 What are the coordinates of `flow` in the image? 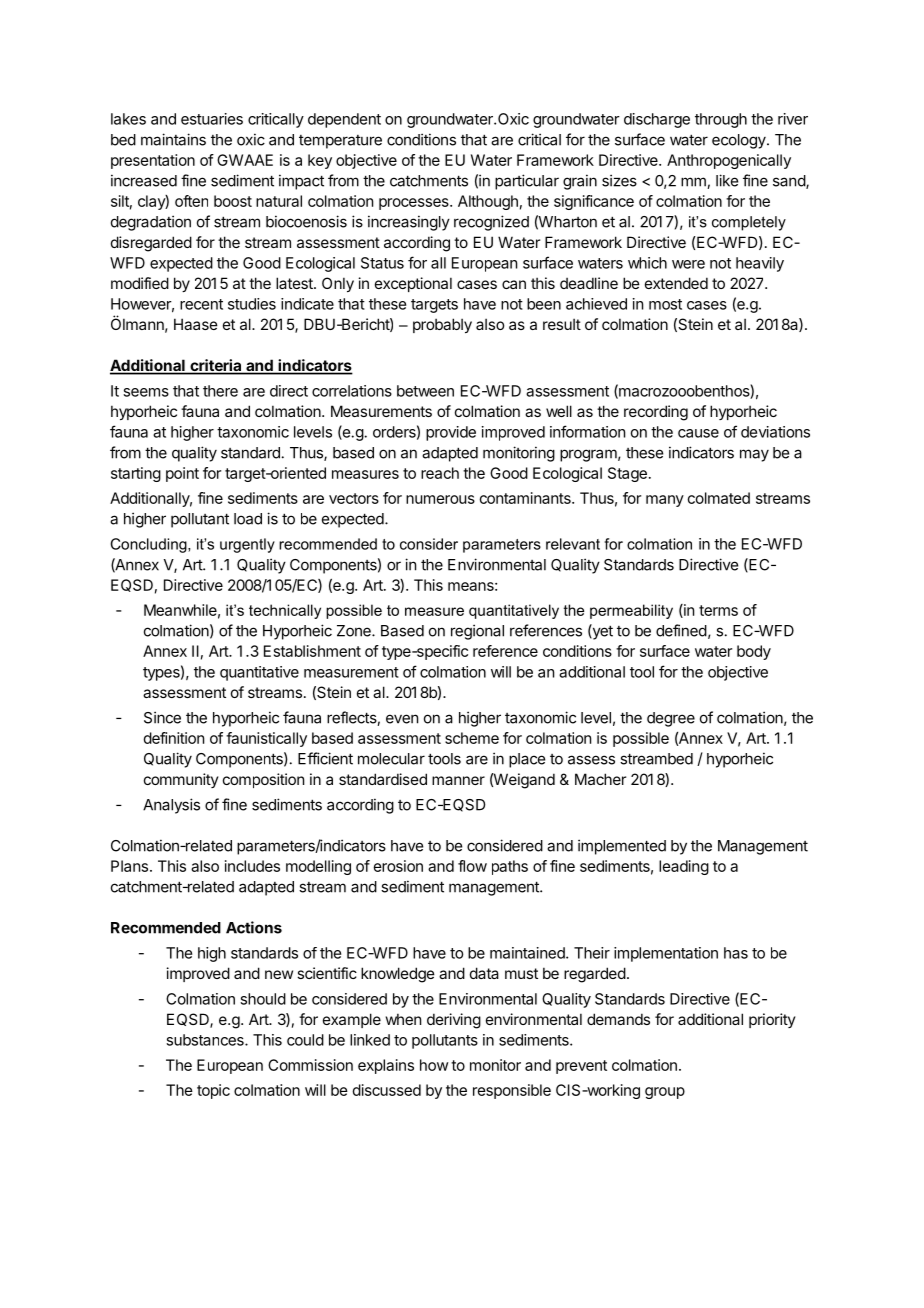 It's located at (472, 866).
